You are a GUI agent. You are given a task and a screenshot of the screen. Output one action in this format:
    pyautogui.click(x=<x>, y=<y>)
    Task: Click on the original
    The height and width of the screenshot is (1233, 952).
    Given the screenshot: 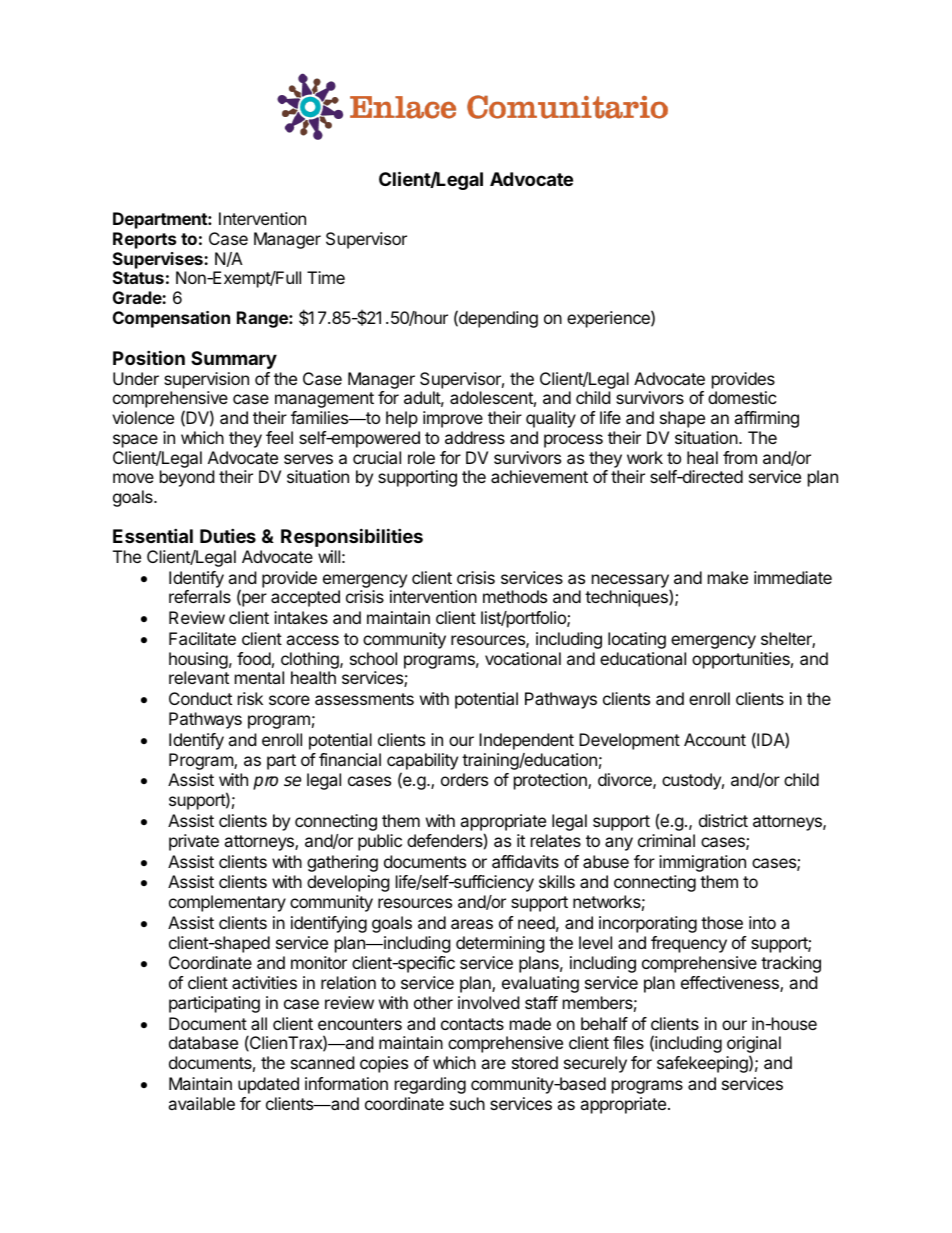 What is the action you would take?
    pyautogui.click(x=754, y=1046)
